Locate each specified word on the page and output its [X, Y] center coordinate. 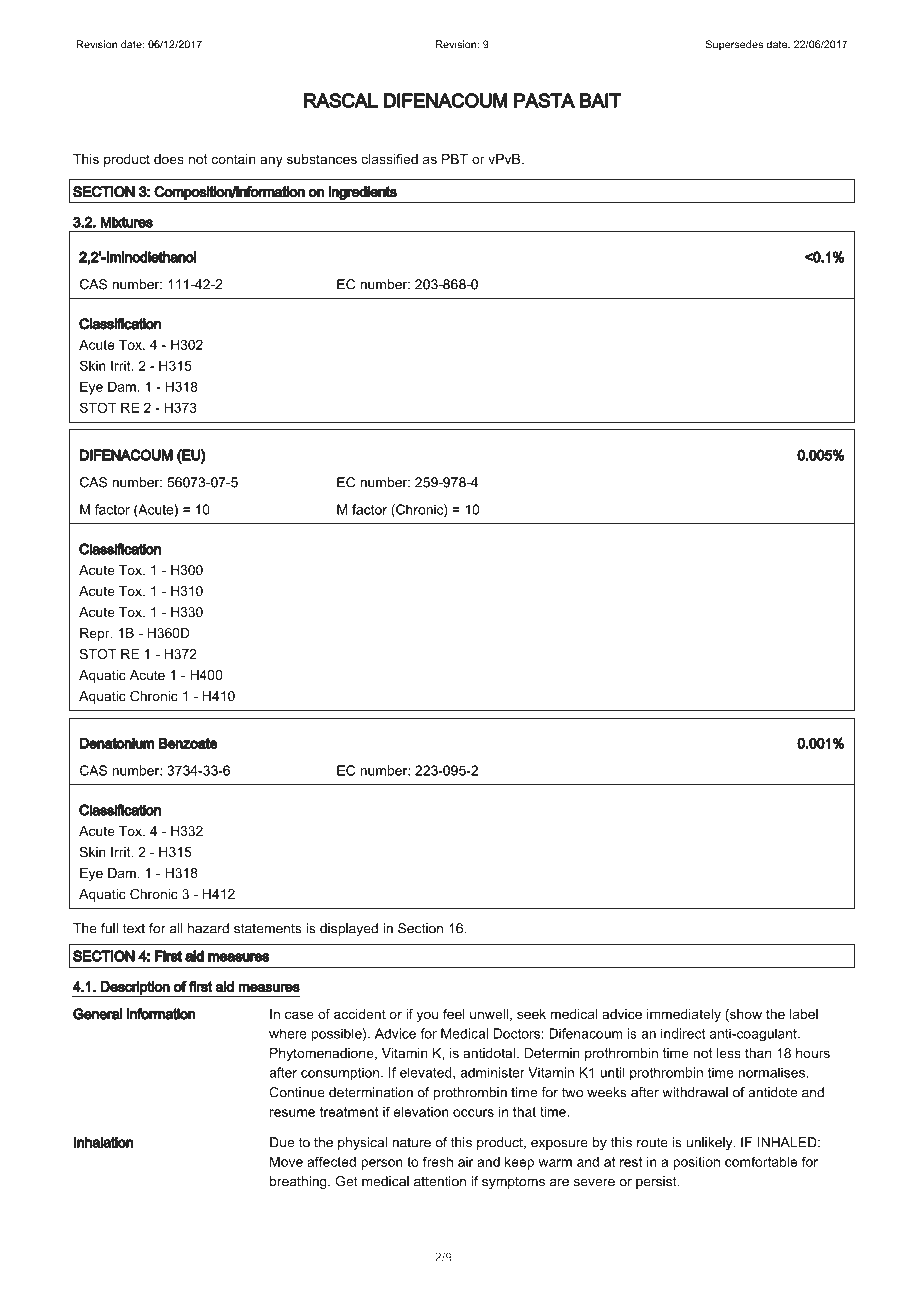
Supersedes [734, 45]
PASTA [544, 100]
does [169, 159]
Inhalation [103, 1142]
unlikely [711, 1143]
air [465, 1162]
